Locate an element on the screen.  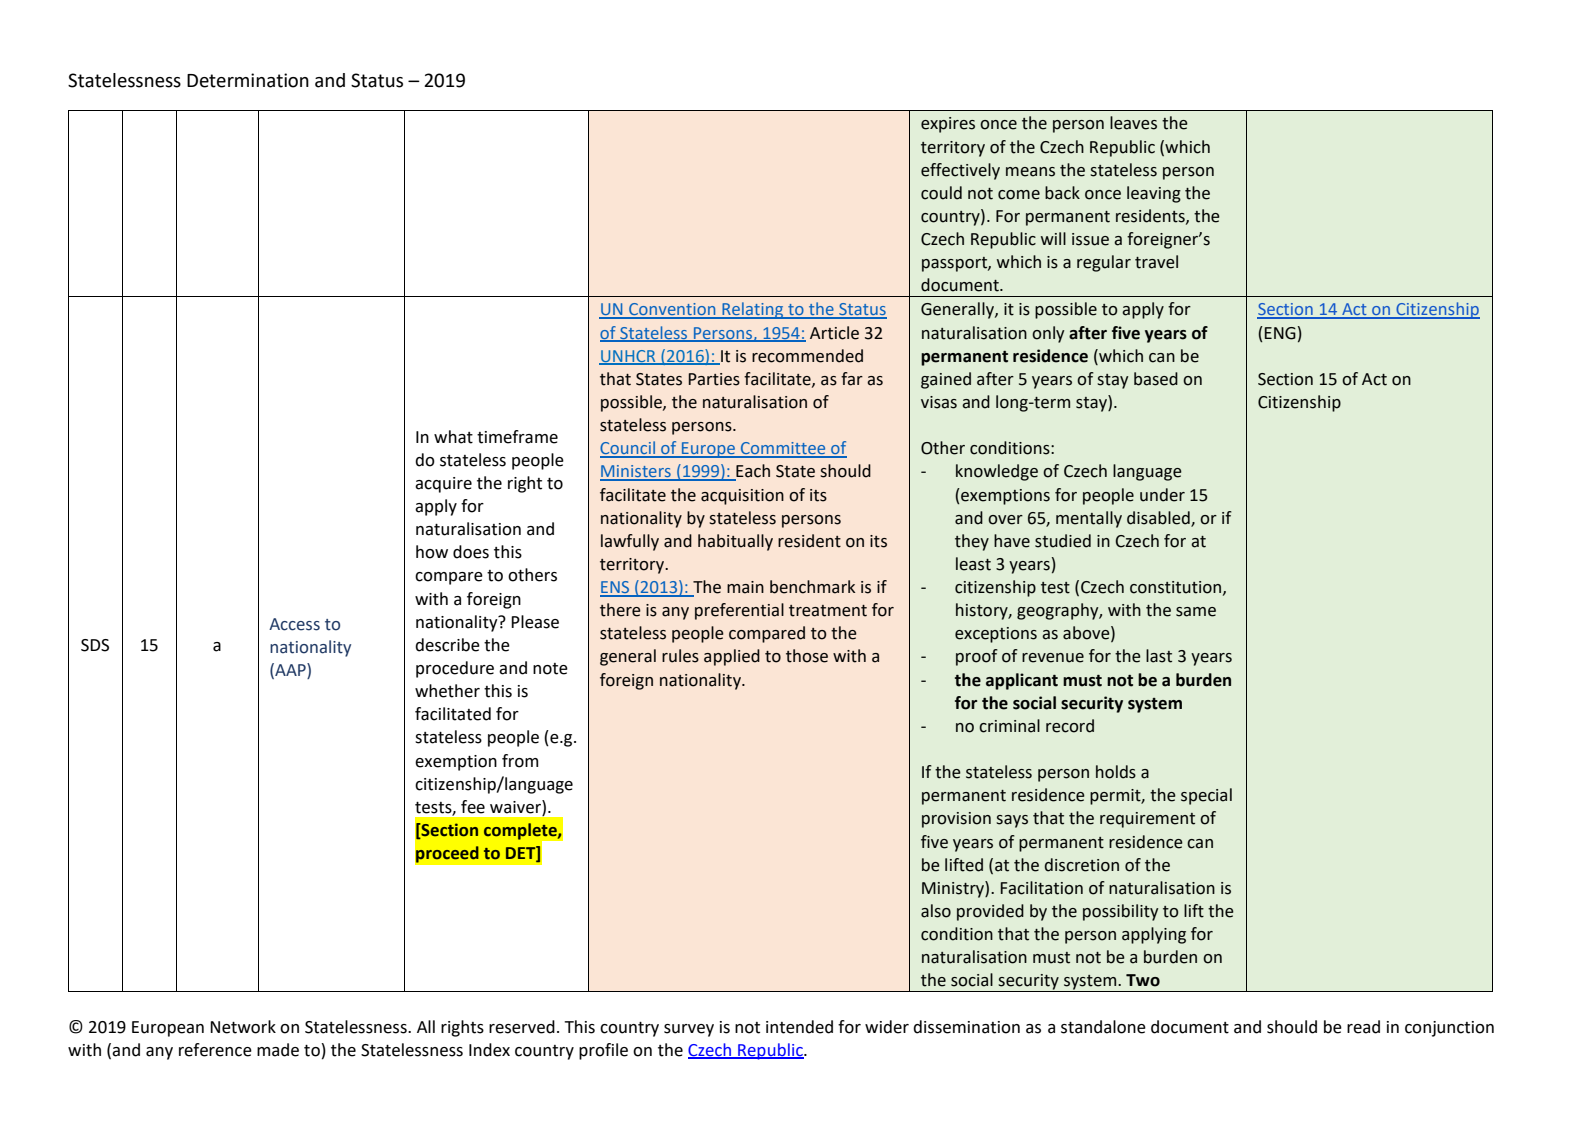
read is located at coordinates (1363, 1027).
